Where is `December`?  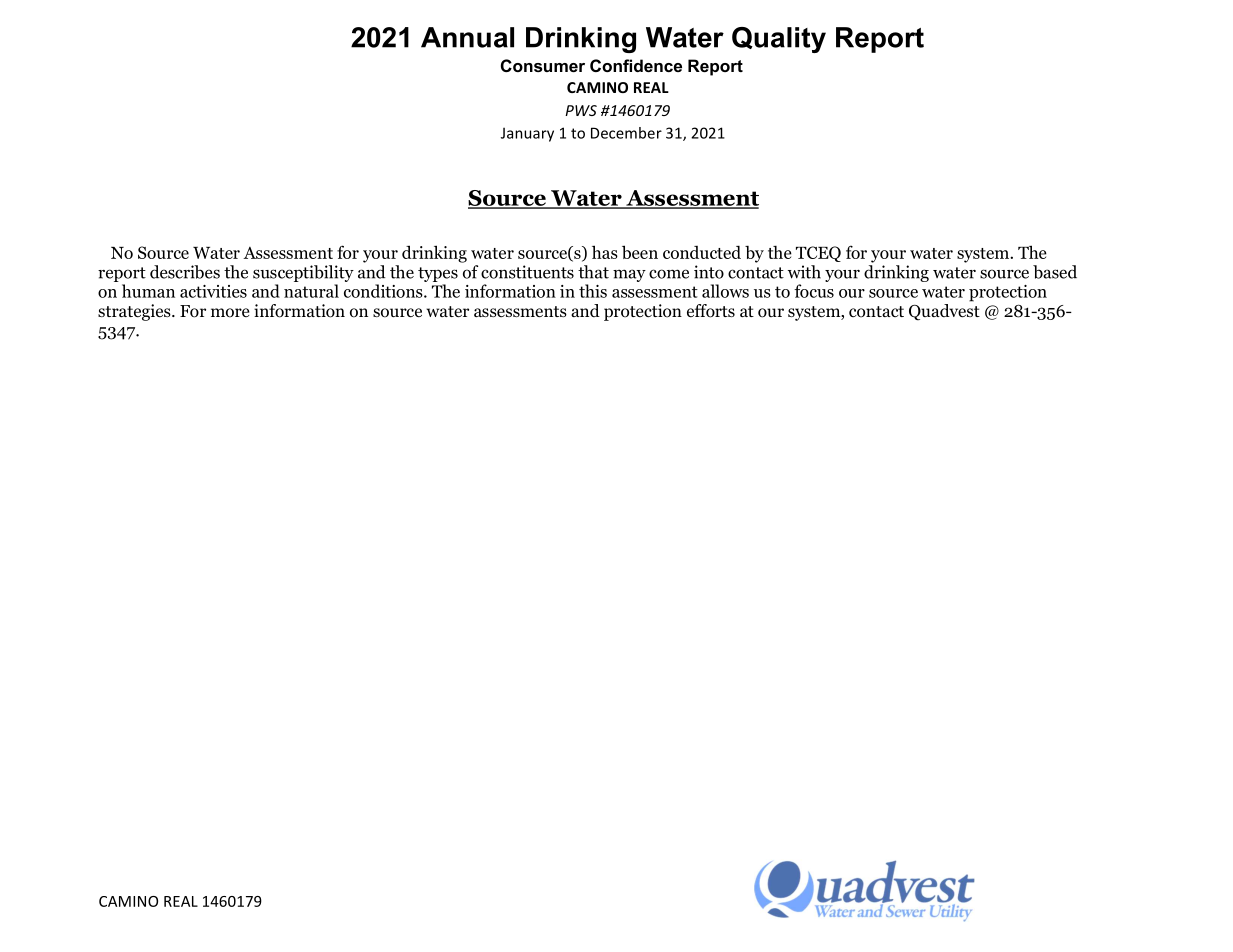 December is located at coordinates (626, 133).
